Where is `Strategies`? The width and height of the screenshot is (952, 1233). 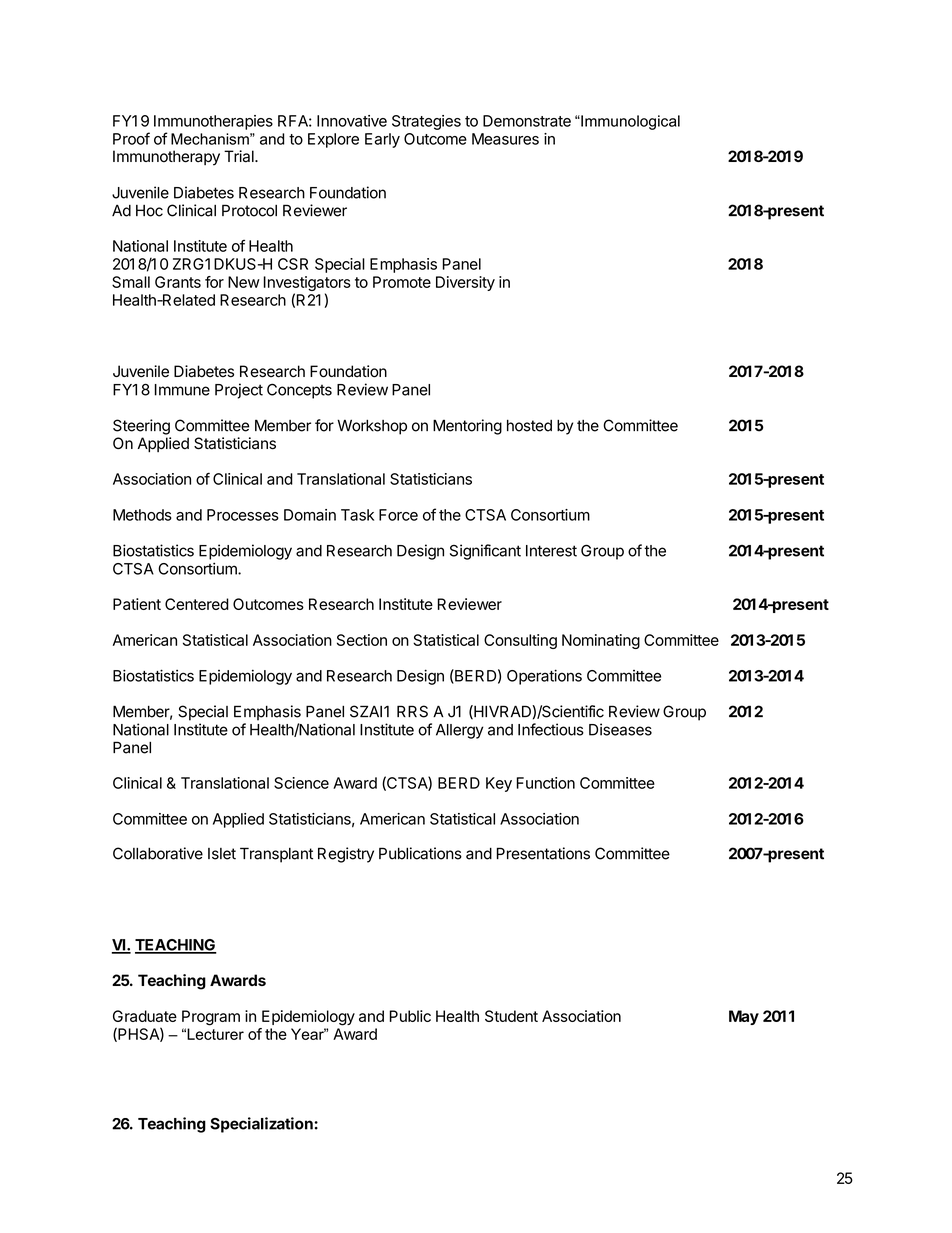
Strategies is located at coordinates (426, 122).
